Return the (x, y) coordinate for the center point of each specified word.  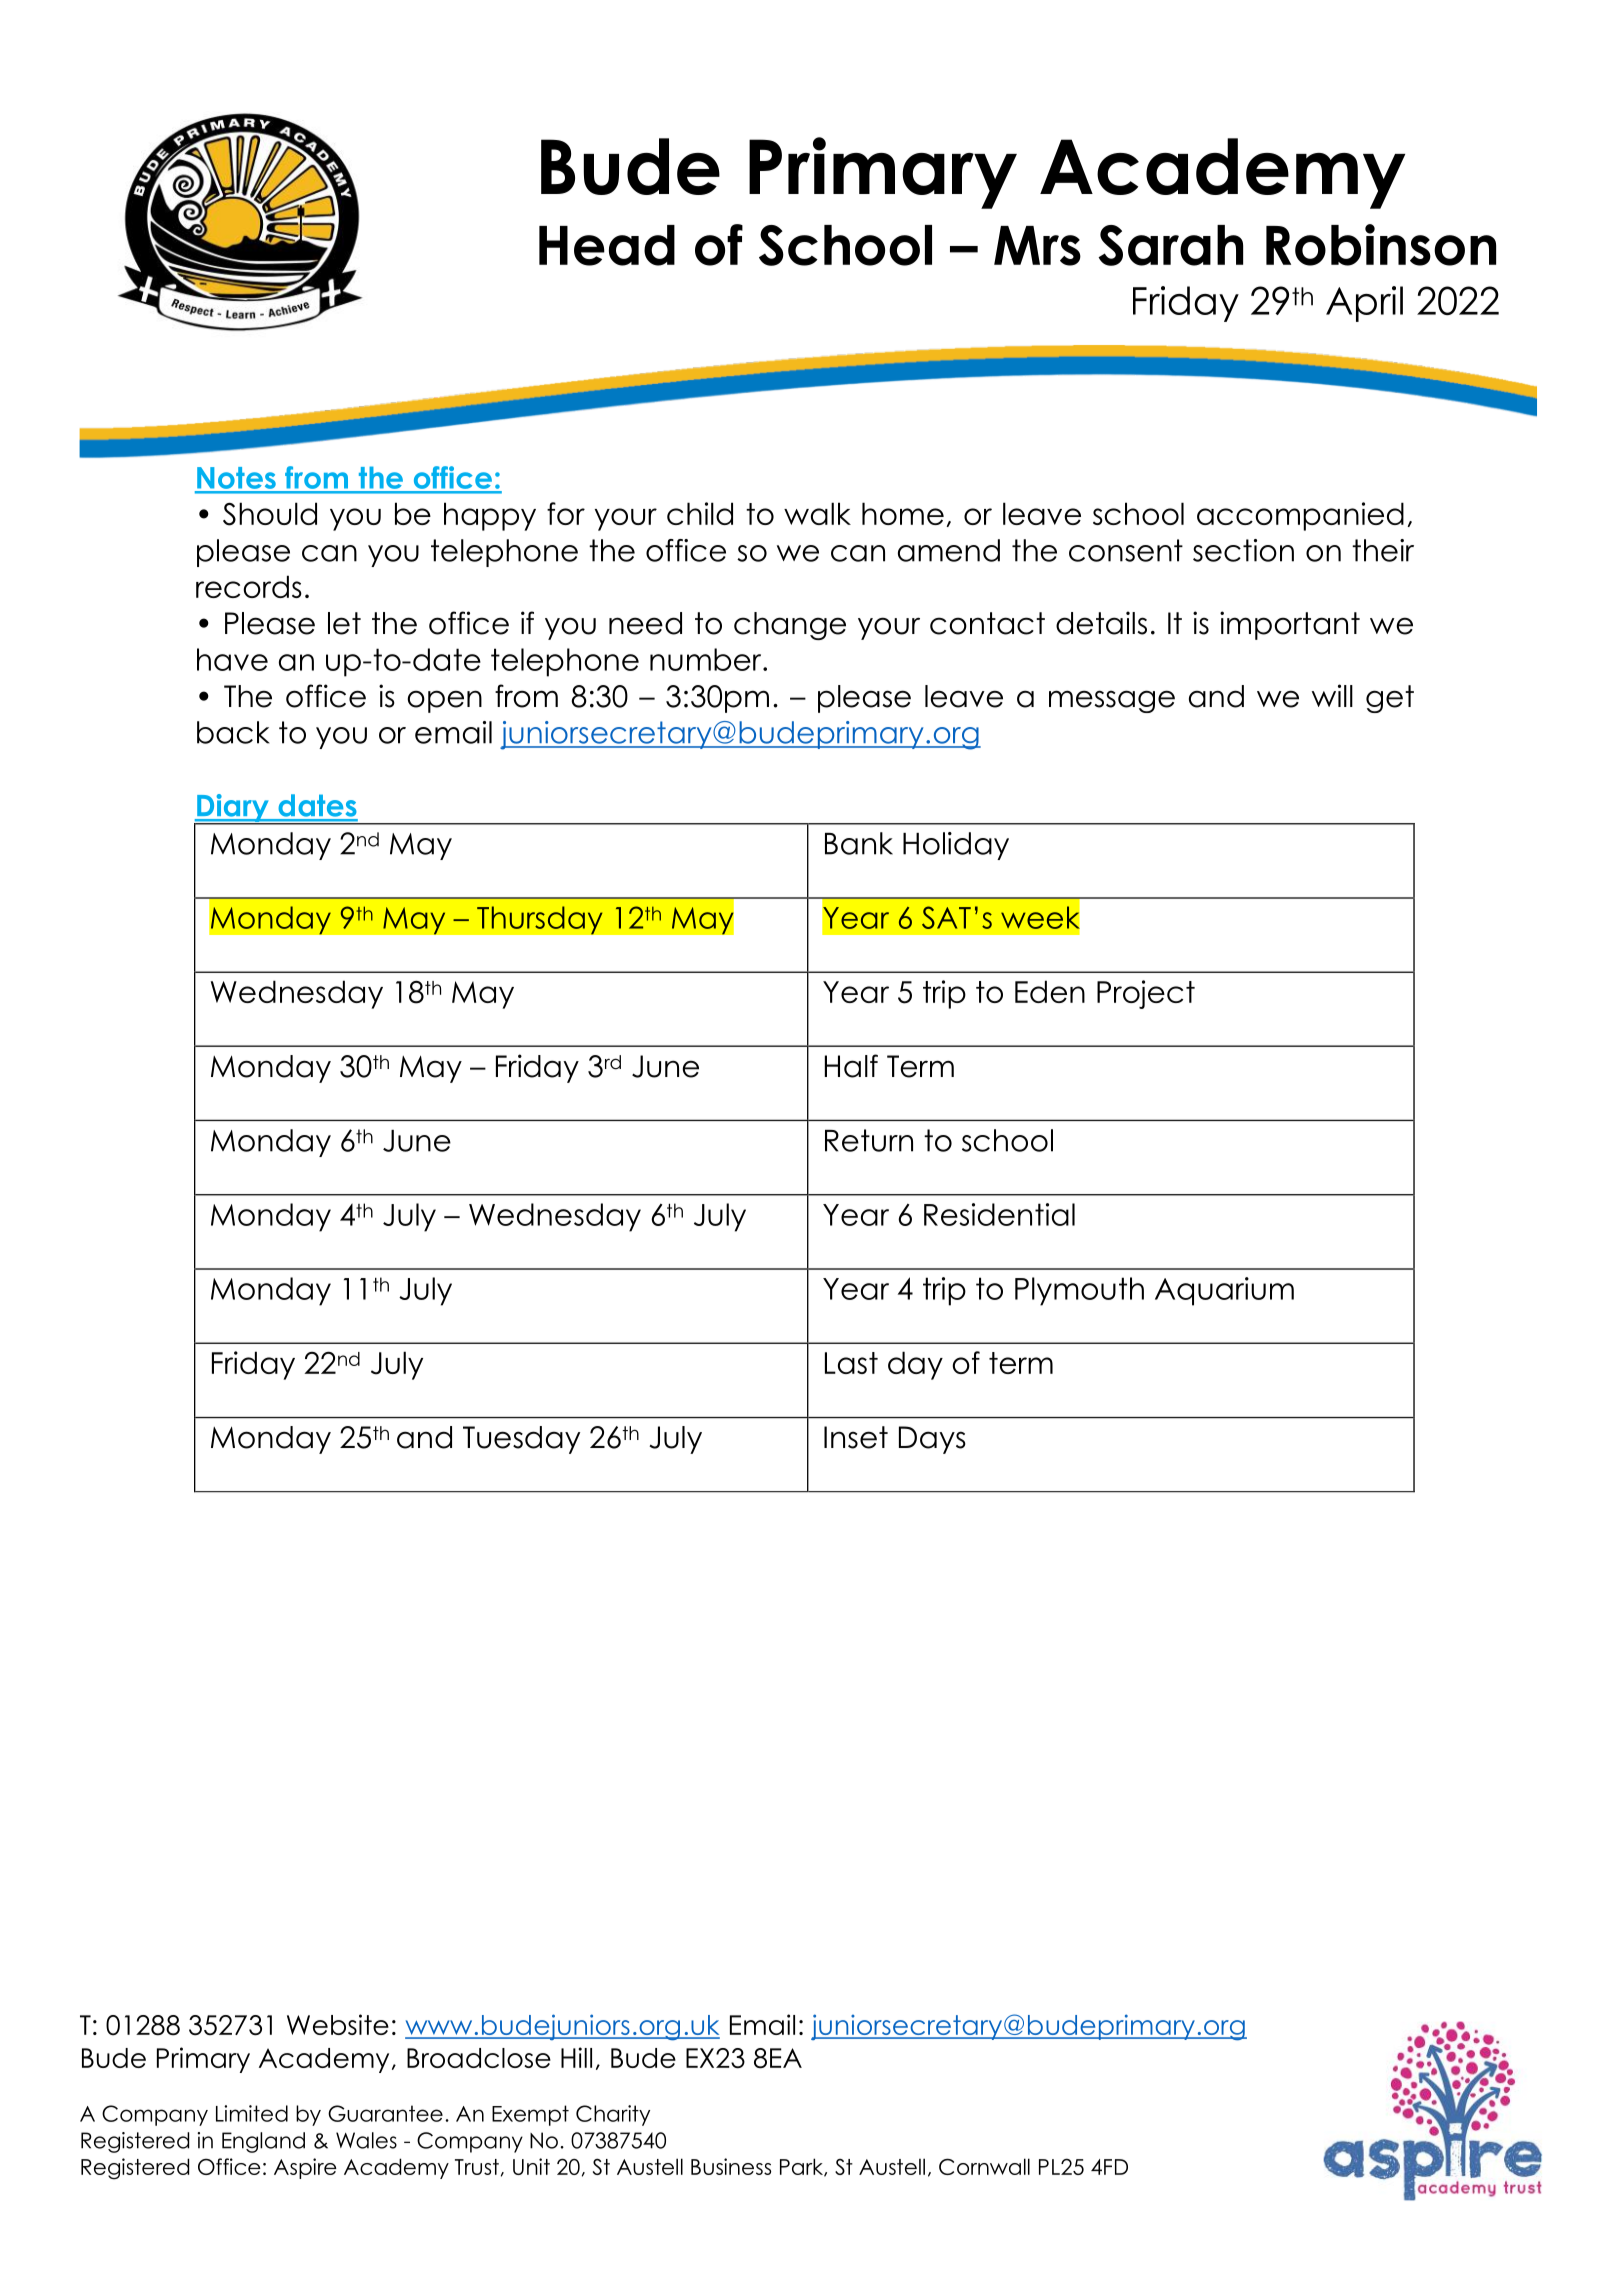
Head (607, 245)
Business (731, 2166)
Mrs (1037, 246)
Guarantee (385, 2113)
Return (869, 1140)
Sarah (1170, 245)
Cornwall (984, 2166)
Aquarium (1224, 1291)
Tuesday (521, 1440)
